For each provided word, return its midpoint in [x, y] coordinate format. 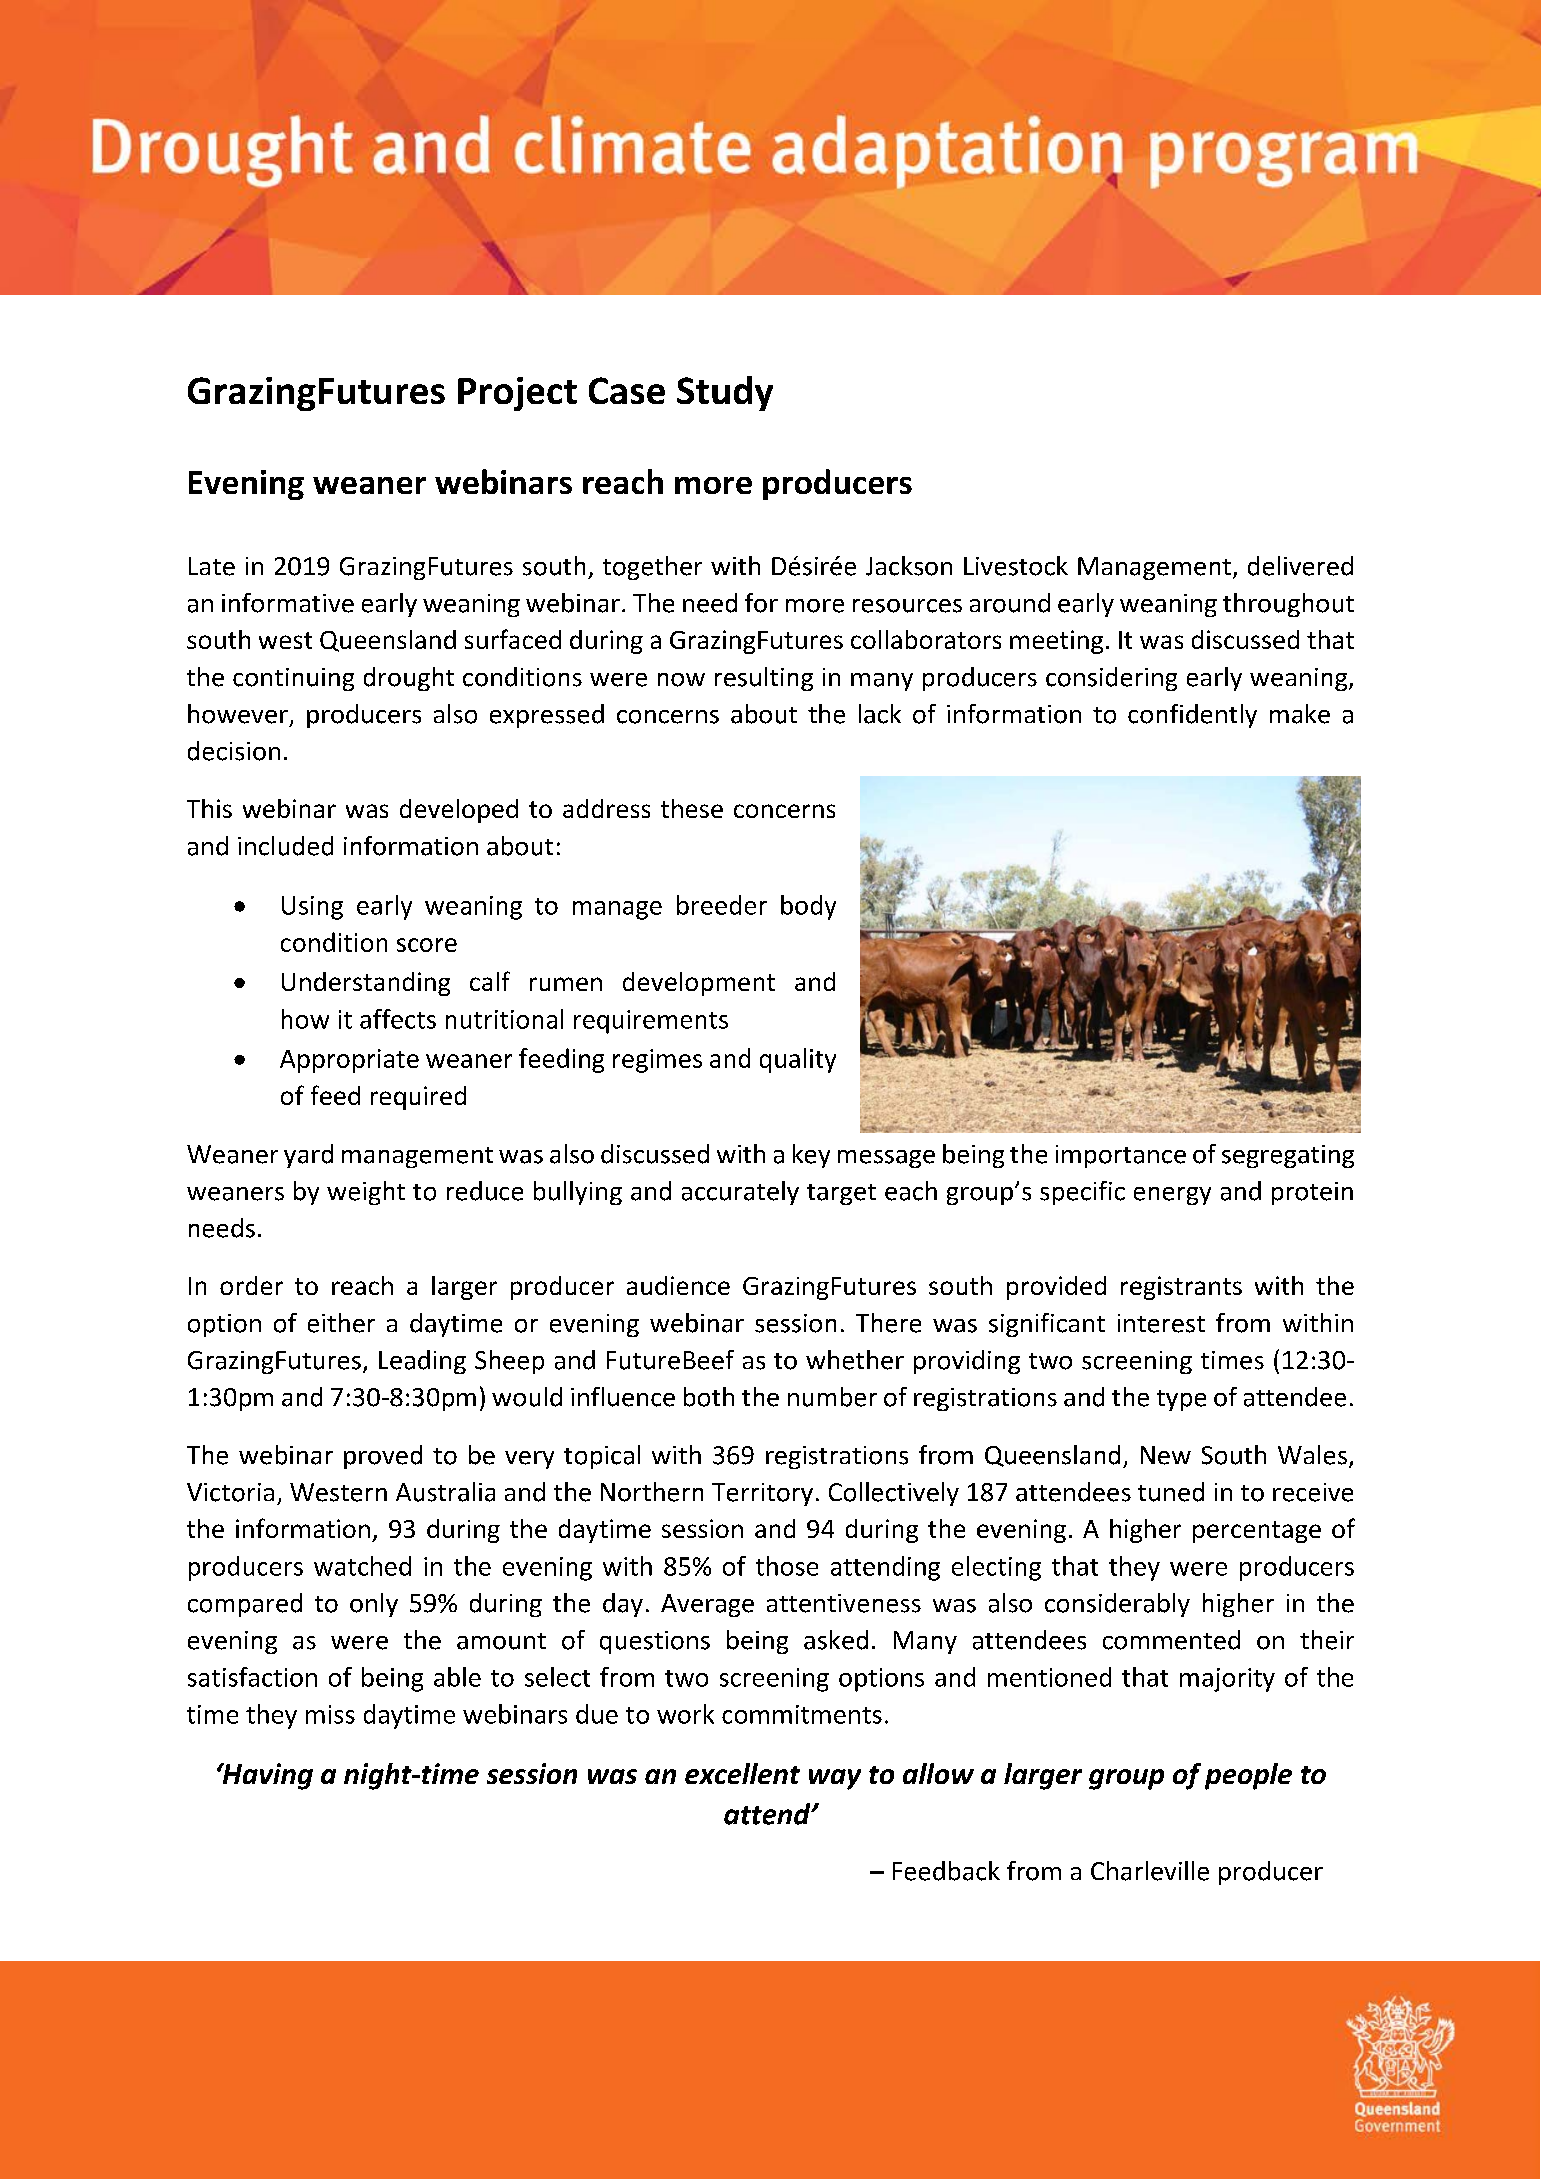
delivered [1300, 566]
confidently [1192, 716]
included [285, 846]
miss [330, 1714]
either [341, 1323]
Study [725, 393]
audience [678, 1285]
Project [517, 394]
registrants [1181, 1288]
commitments [802, 1714]
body [808, 907]
